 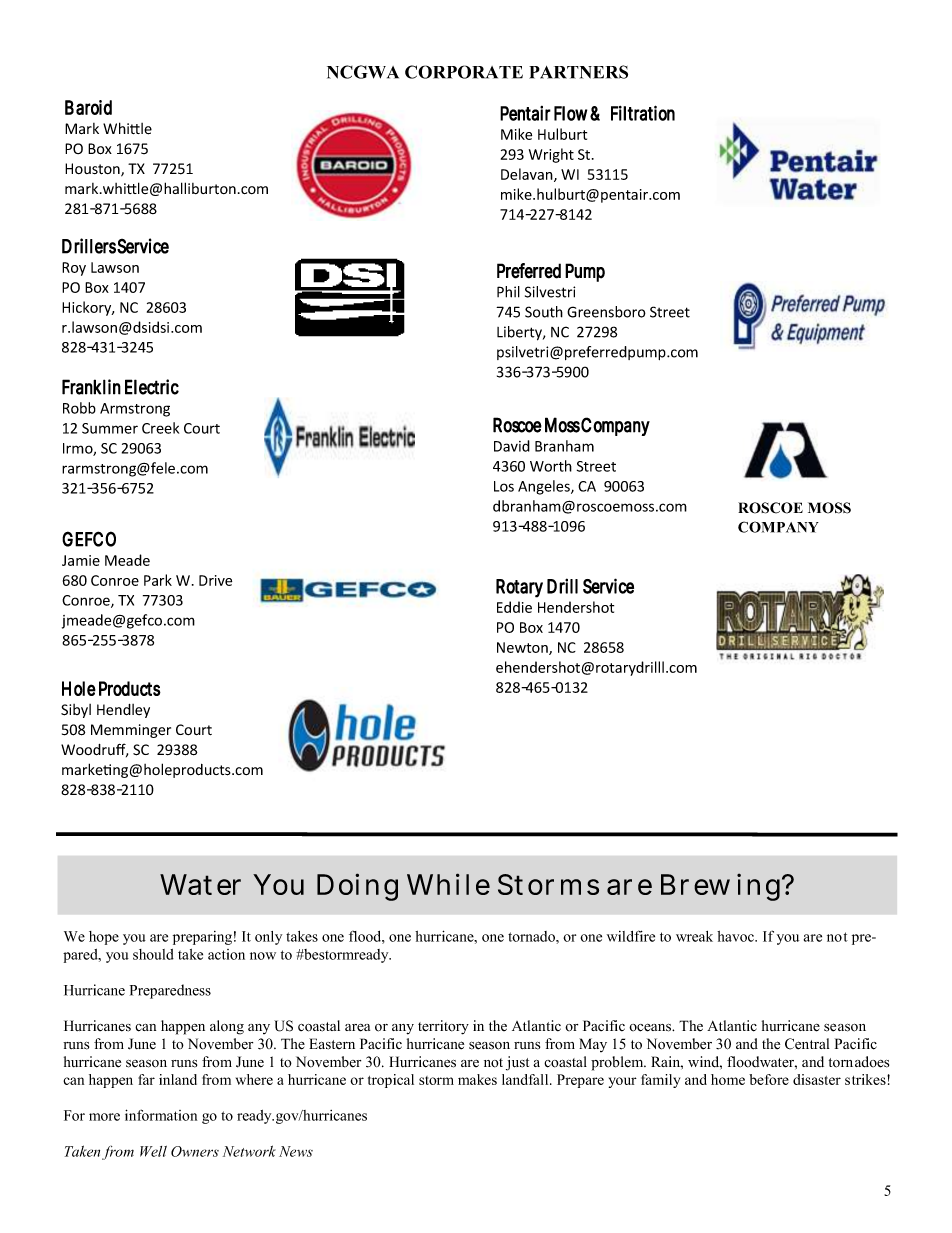 What do you see at coordinates (76, 711) in the document?
I see `Sibyl` at bounding box center [76, 711].
